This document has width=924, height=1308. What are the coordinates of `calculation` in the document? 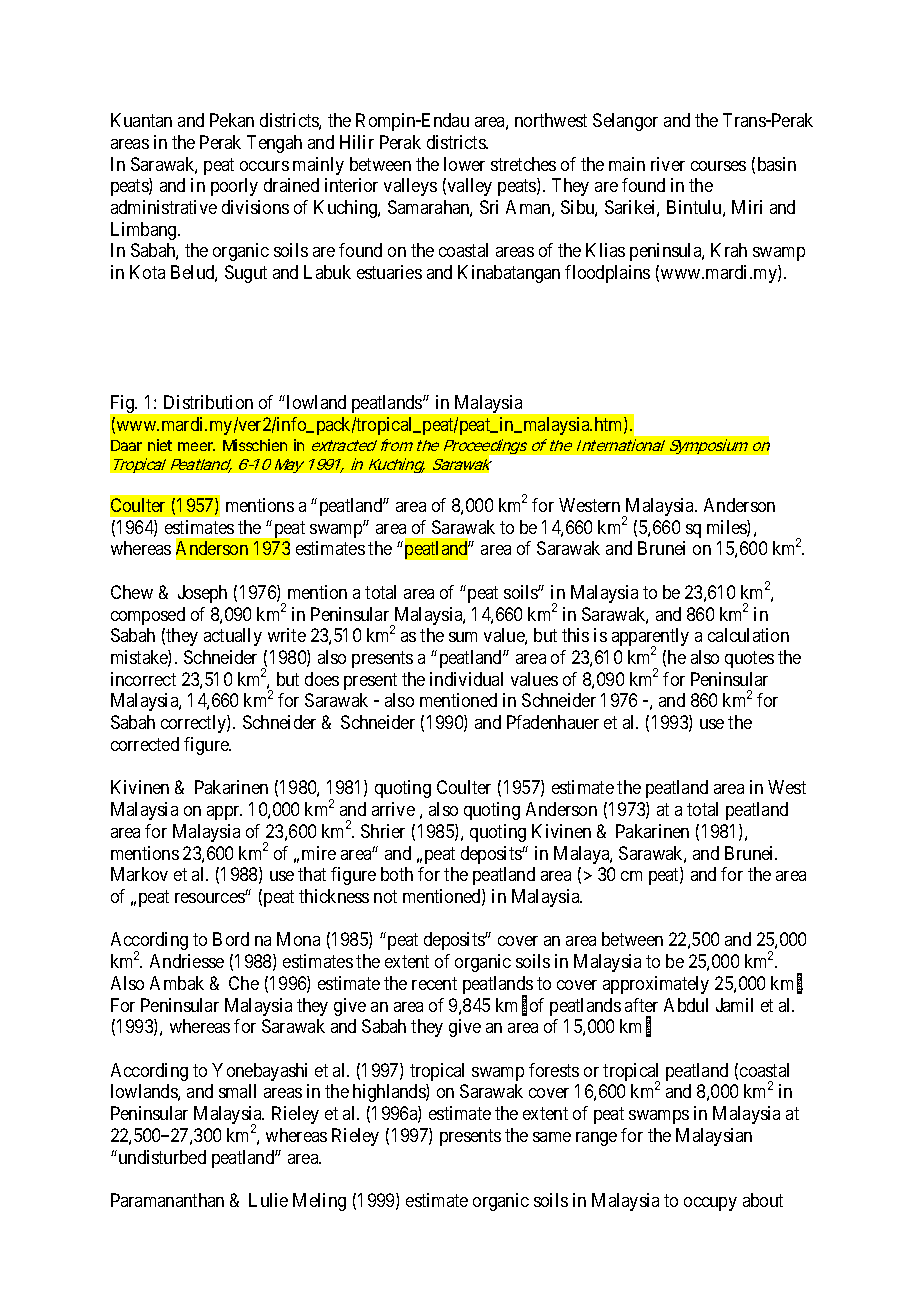 It's located at (748, 635).
